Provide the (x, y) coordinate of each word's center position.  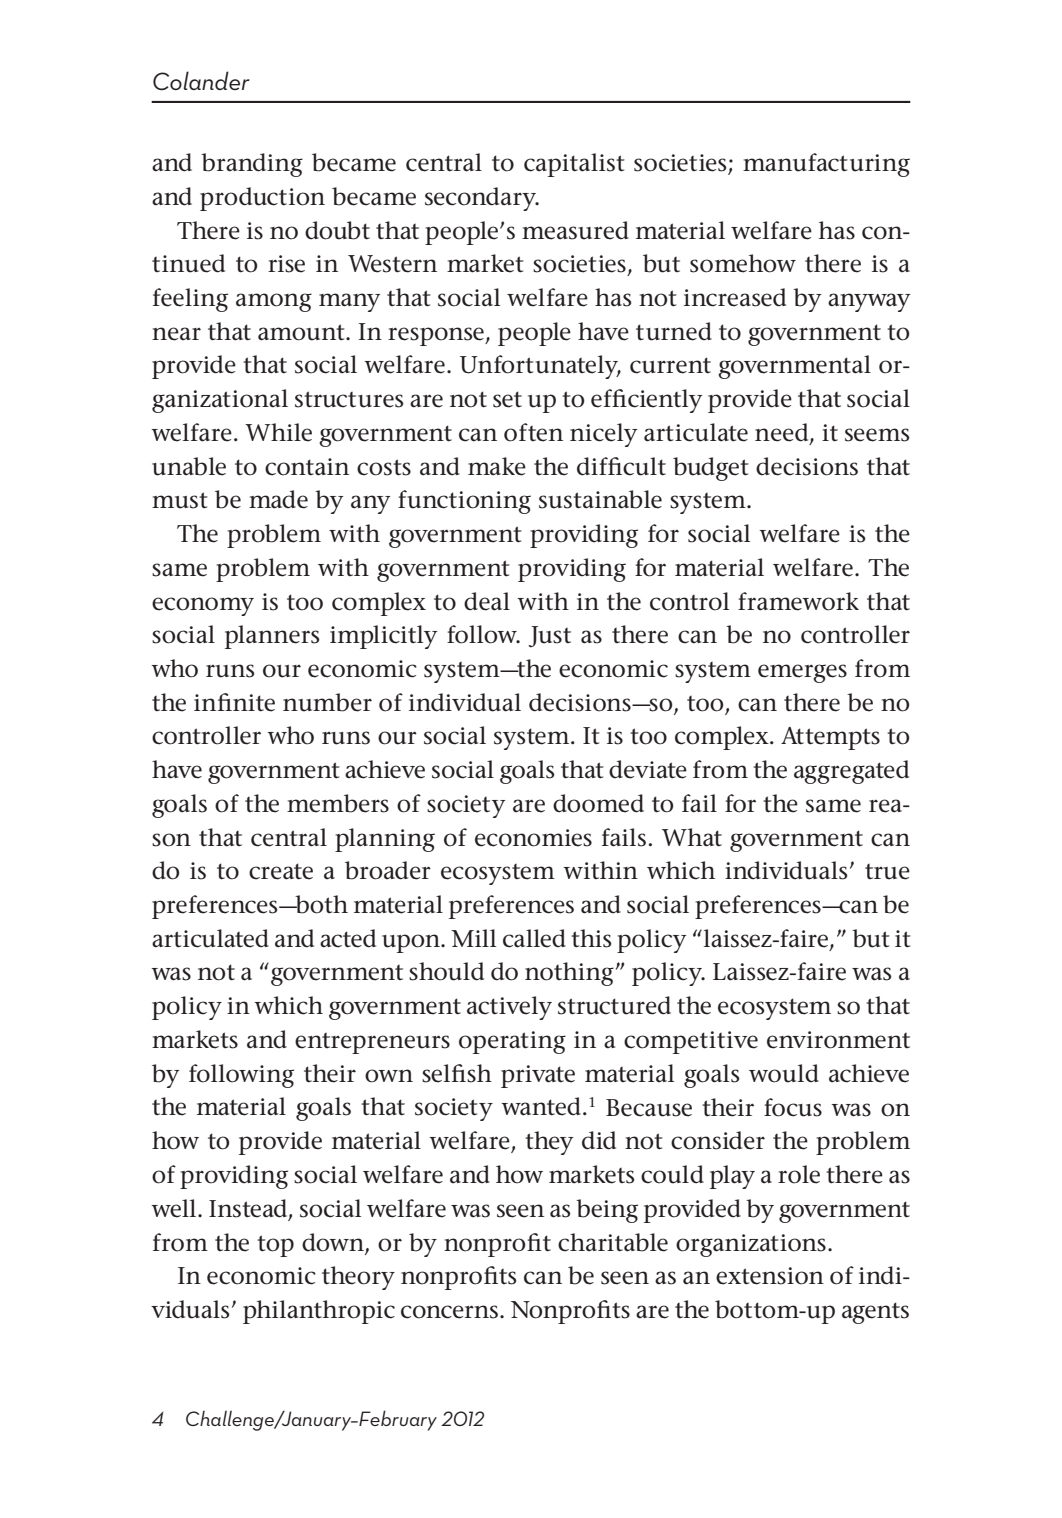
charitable (613, 1242)
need (783, 433)
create (281, 871)
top (275, 1246)
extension (770, 1276)
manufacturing (826, 165)
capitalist (574, 165)
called (534, 938)
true (887, 872)
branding (252, 165)
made (278, 499)
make (497, 466)
